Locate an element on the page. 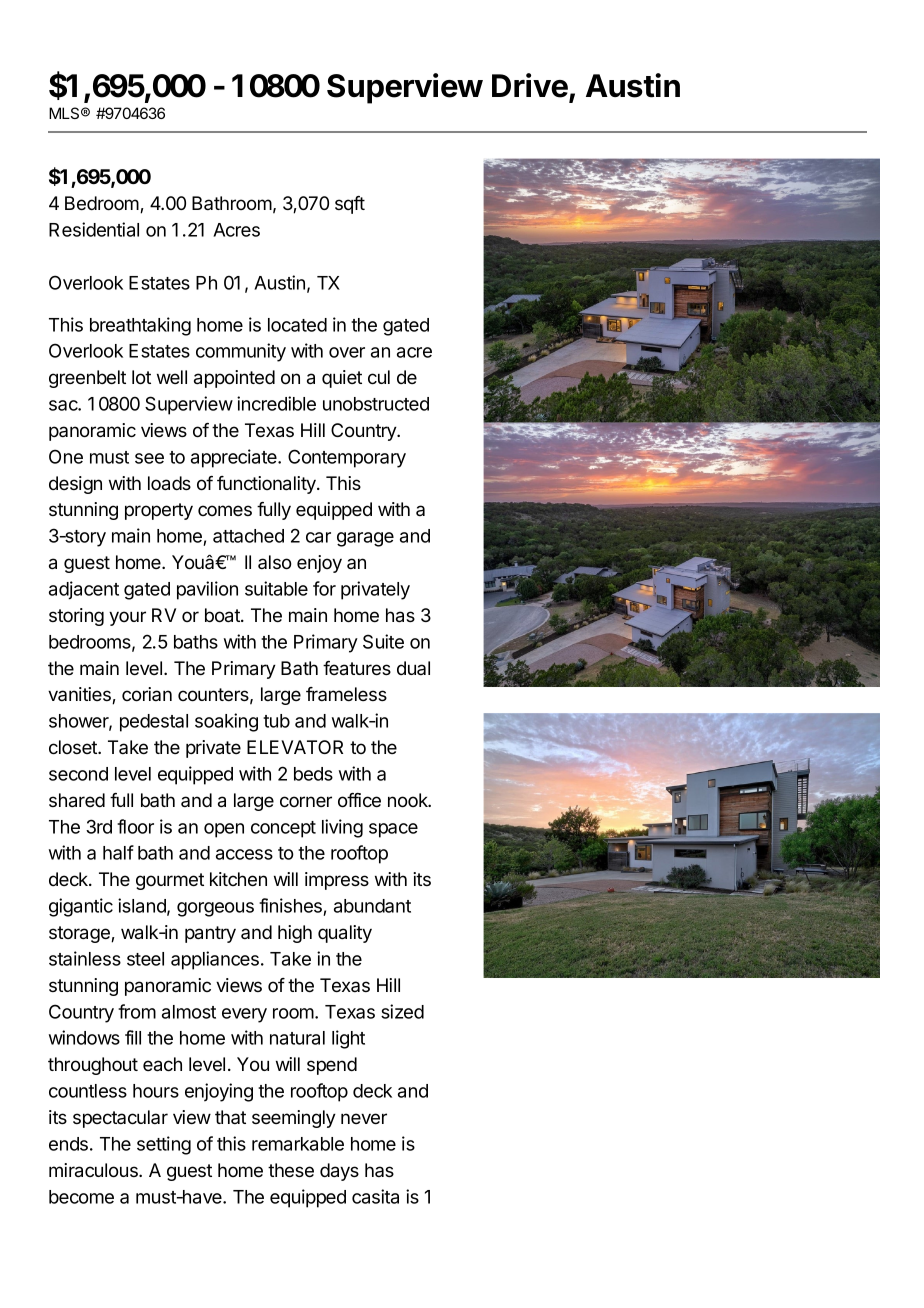  casita is located at coordinates (375, 1196).
